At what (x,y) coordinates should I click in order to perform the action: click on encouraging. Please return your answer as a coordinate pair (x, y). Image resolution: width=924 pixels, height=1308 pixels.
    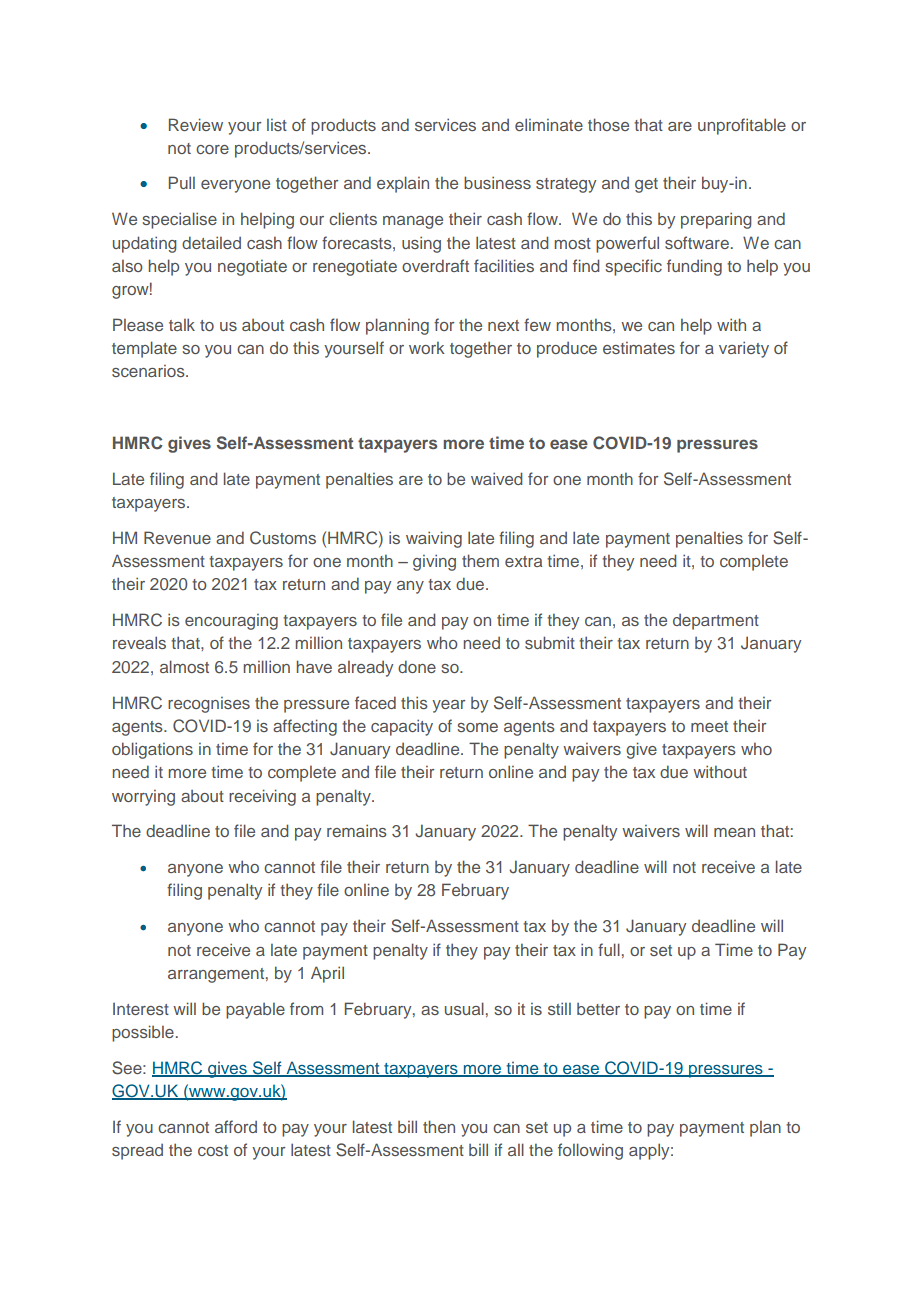
    Looking at the image, I should click on (231, 622).
